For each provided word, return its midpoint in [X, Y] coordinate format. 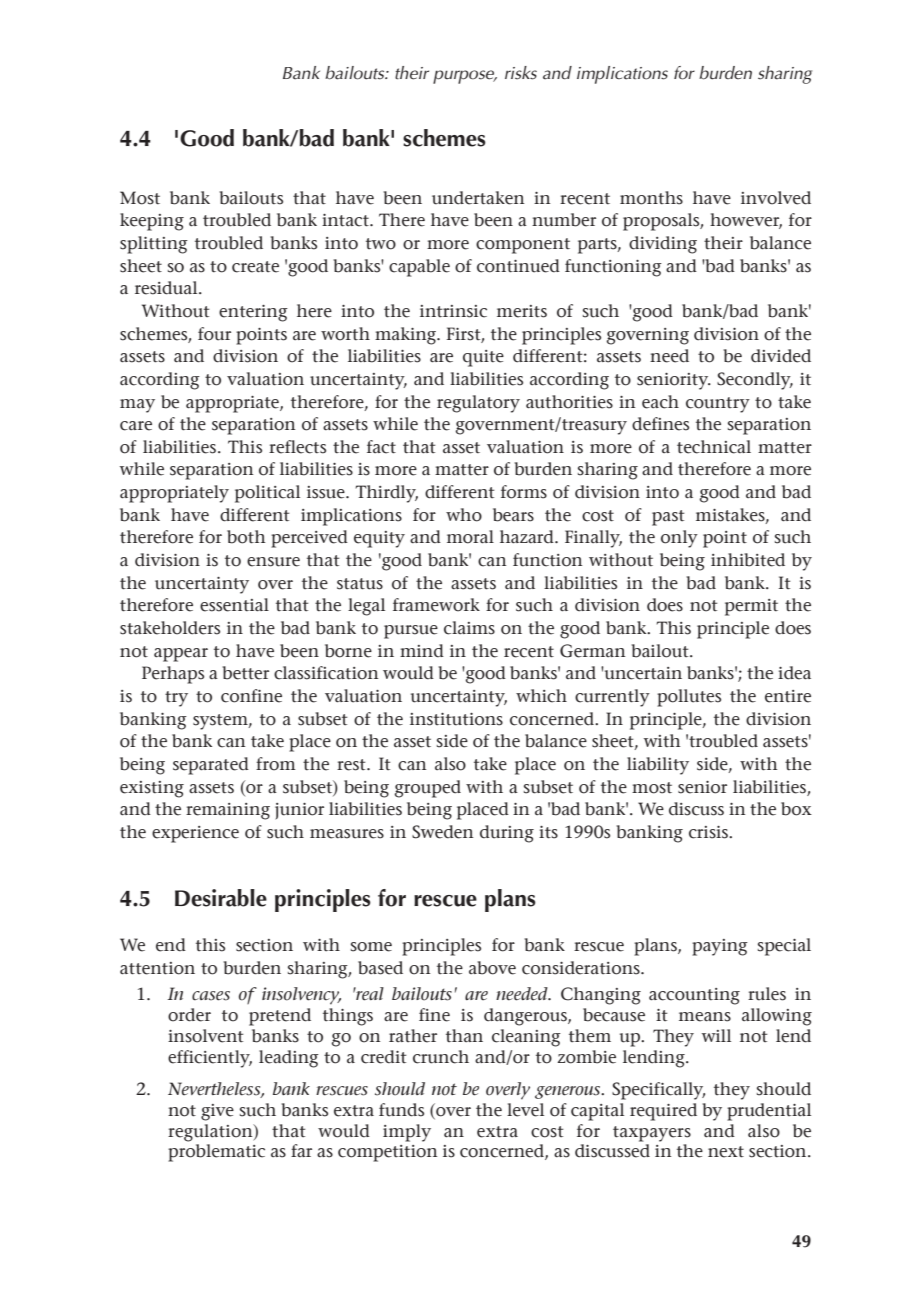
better [245, 673]
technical [714, 447]
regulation [211, 1133]
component [523, 246]
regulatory [478, 404]
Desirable [221, 898]
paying [720, 947]
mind [422, 651]
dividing [663, 245]
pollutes [689, 698]
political [267, 494]
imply [407, 1133]
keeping [152, 222]
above [492, 968]
